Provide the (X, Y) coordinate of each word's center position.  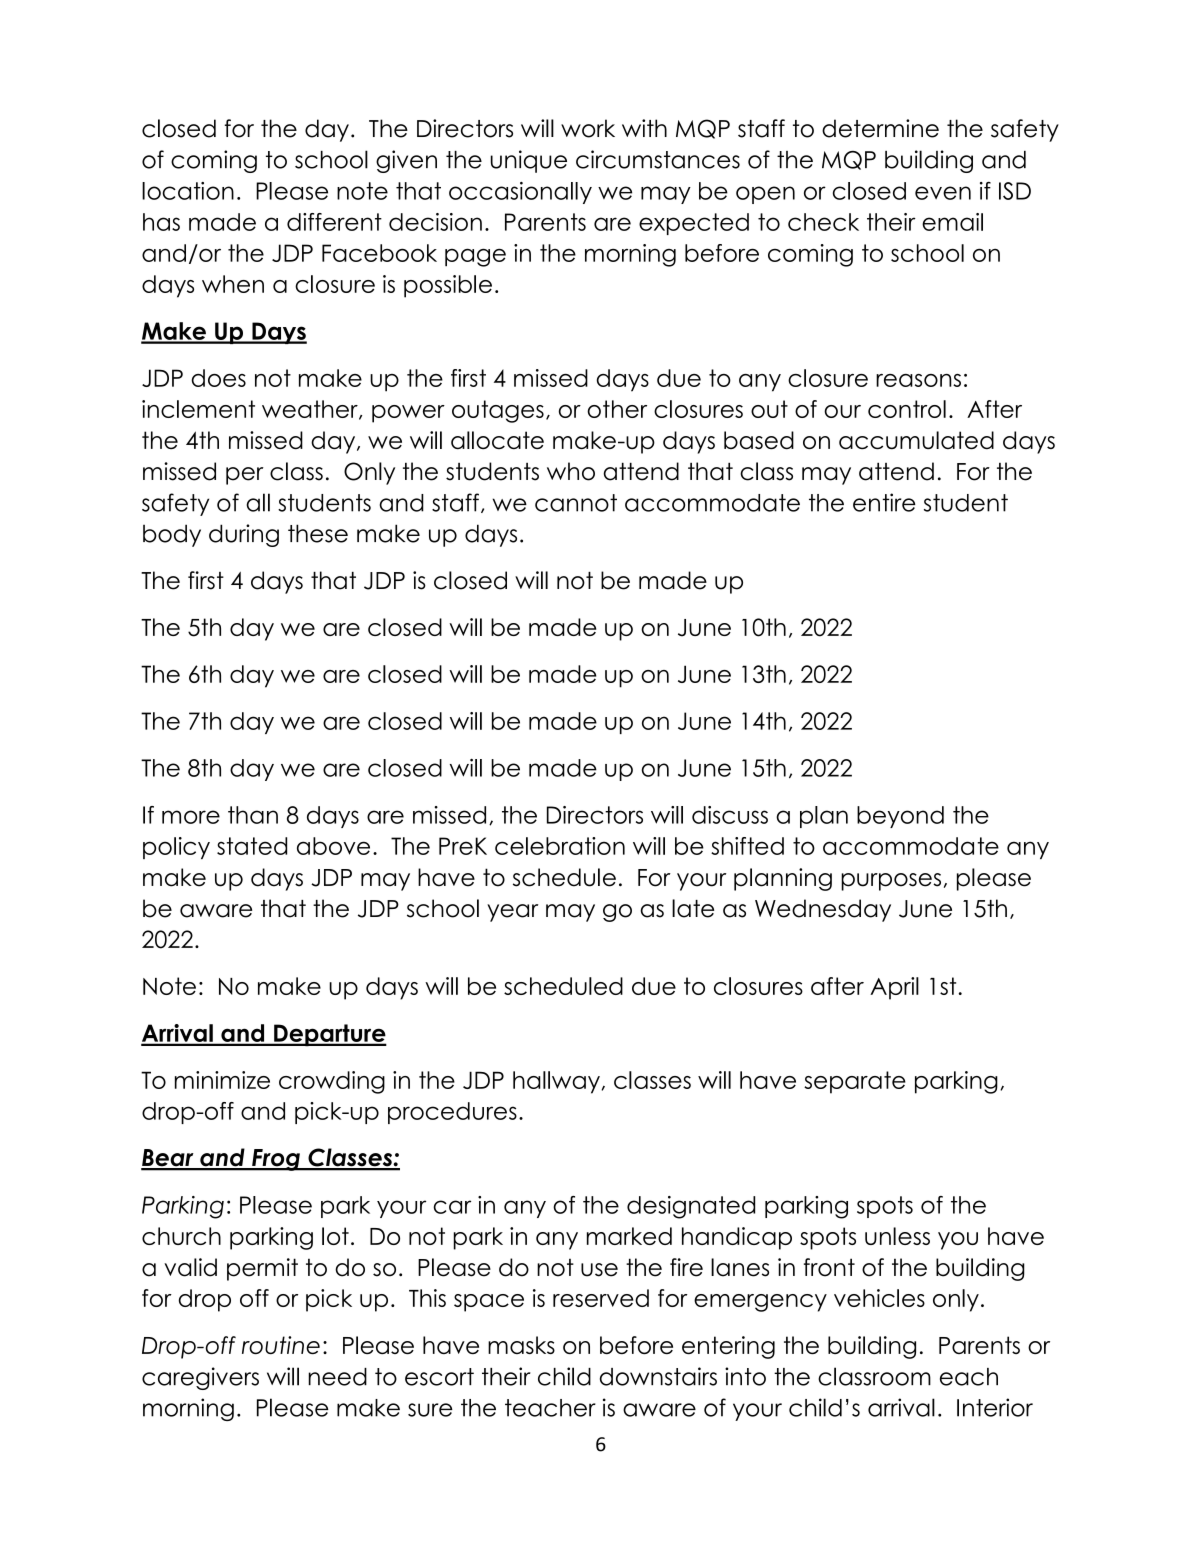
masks (521, 1345)
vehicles (879, 1298)
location (188, 191)
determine (880, 128)
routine (281, 1345)
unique (529, 161)
